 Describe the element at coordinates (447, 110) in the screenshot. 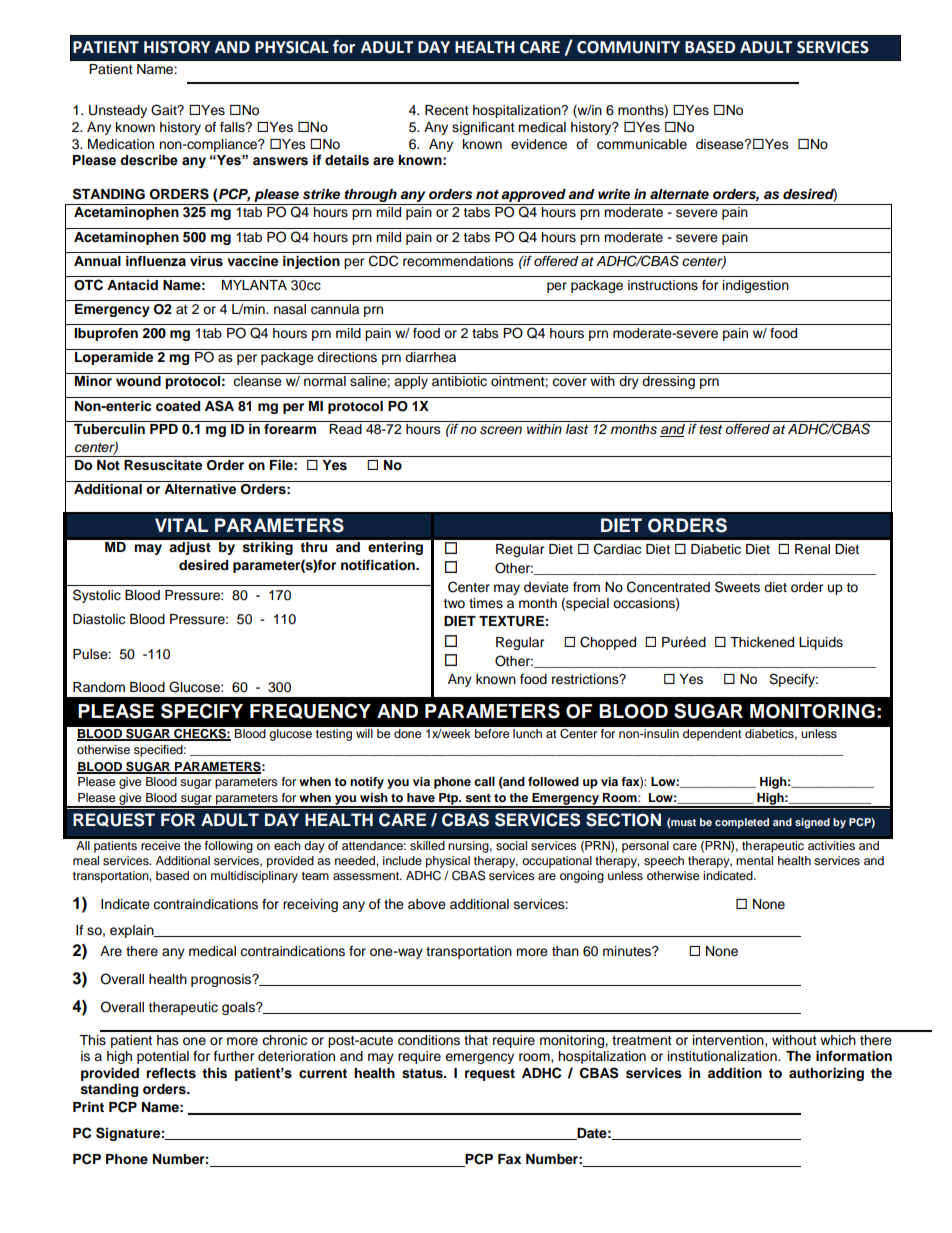

I see `Recent` at that location.
